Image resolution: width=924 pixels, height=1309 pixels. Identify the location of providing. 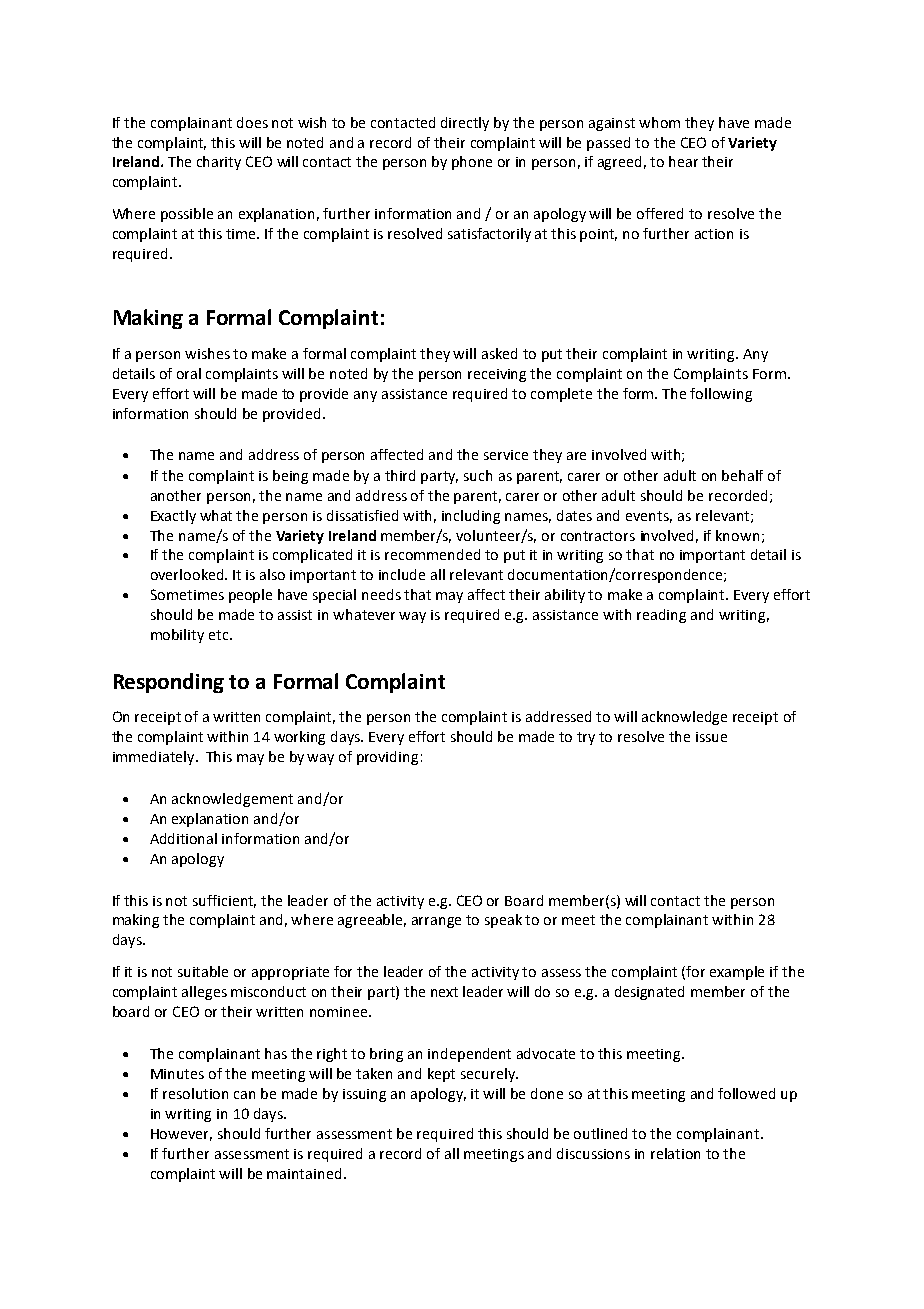
(387, 758).
